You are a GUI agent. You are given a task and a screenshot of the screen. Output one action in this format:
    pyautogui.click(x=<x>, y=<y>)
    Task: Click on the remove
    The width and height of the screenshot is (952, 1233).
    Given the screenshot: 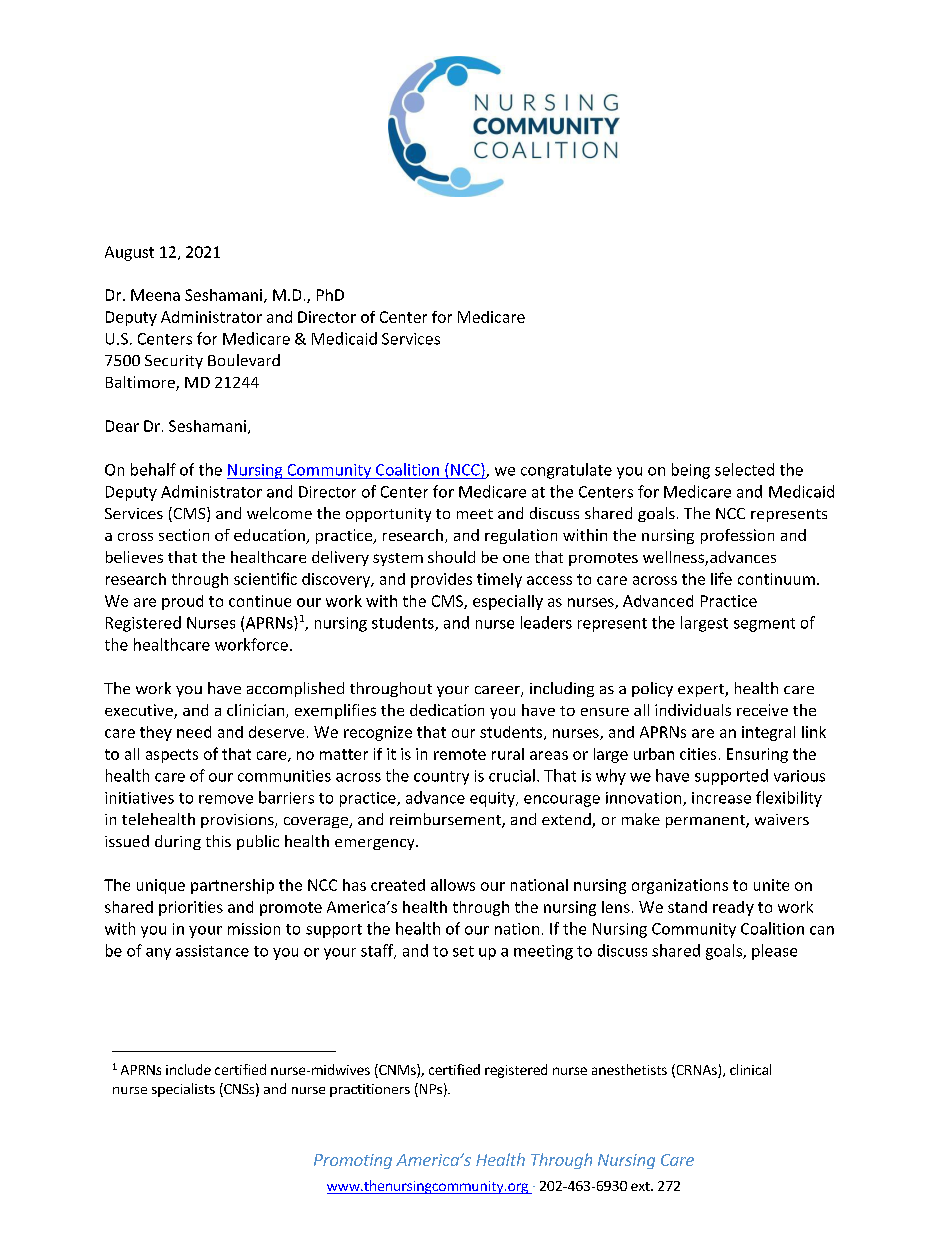 What is the action you would take?
    pyautogui.click(x=226, y=799)
